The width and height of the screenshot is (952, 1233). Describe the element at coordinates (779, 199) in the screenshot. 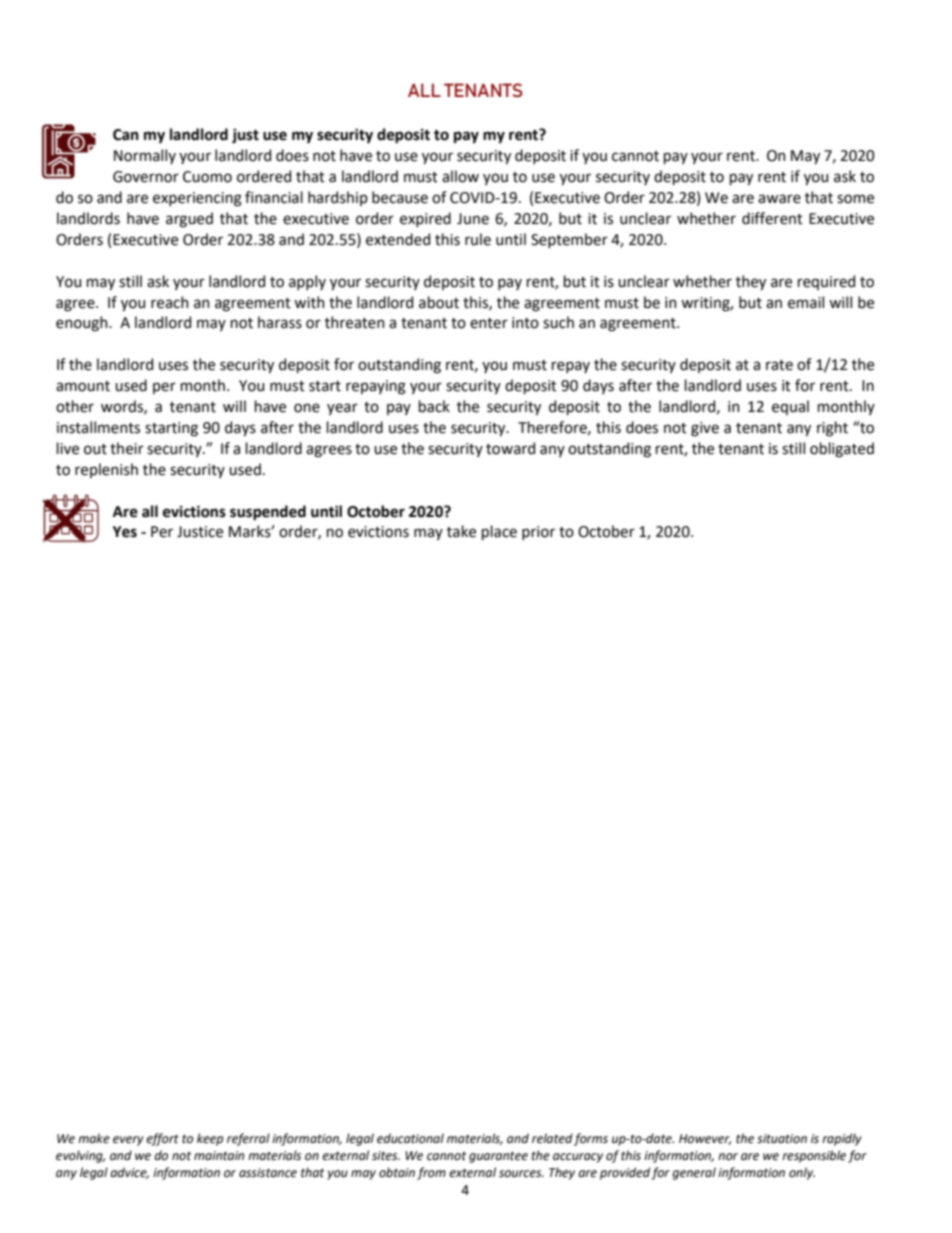

I see `aware` at that location.
